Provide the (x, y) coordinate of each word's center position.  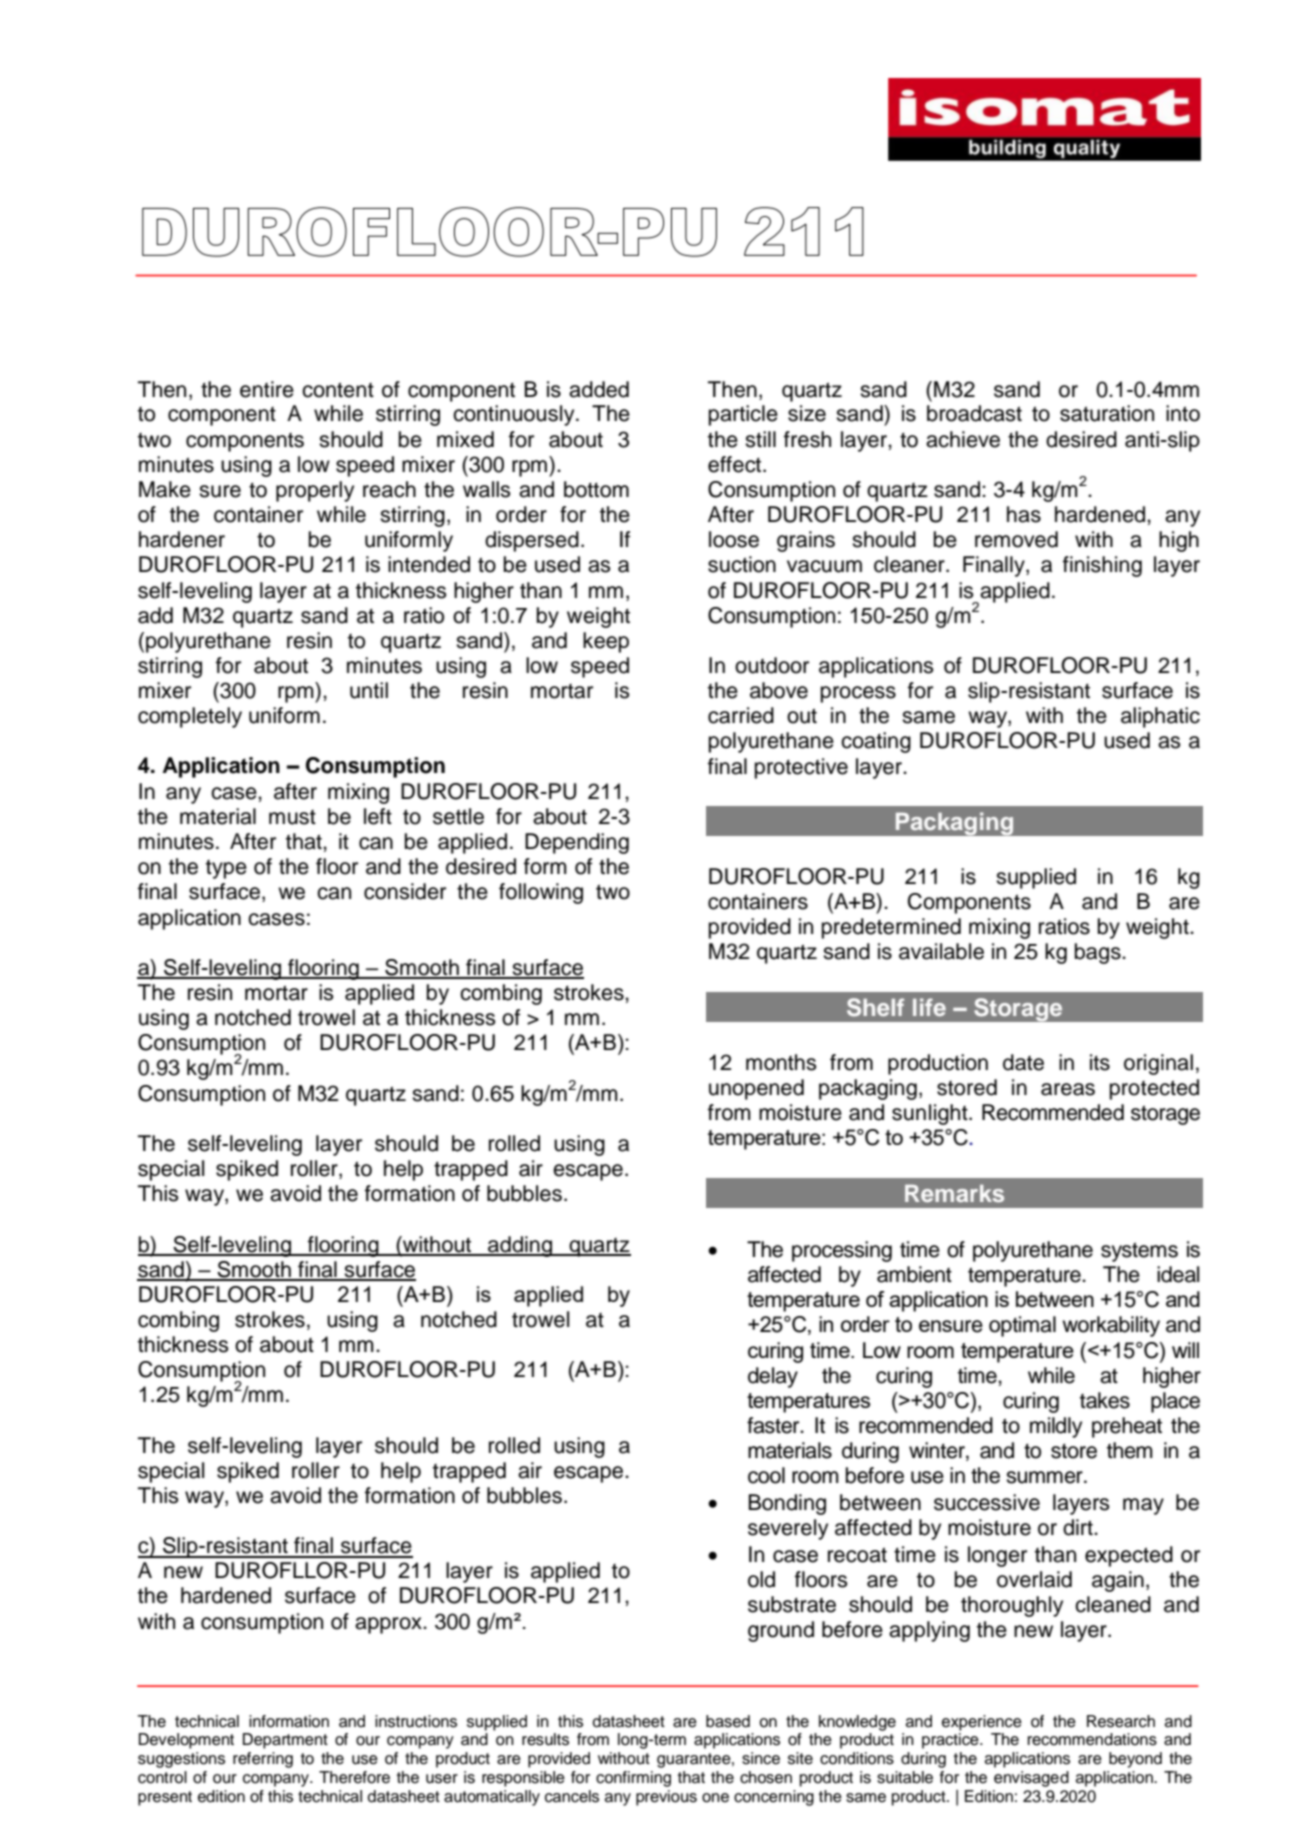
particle (743, 415)
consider (405, 891)
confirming (633, 1779)
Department (285, 1741)
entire (267, 389)
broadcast (974, 413)
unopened (756, 1089)
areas (1068, 1089)
